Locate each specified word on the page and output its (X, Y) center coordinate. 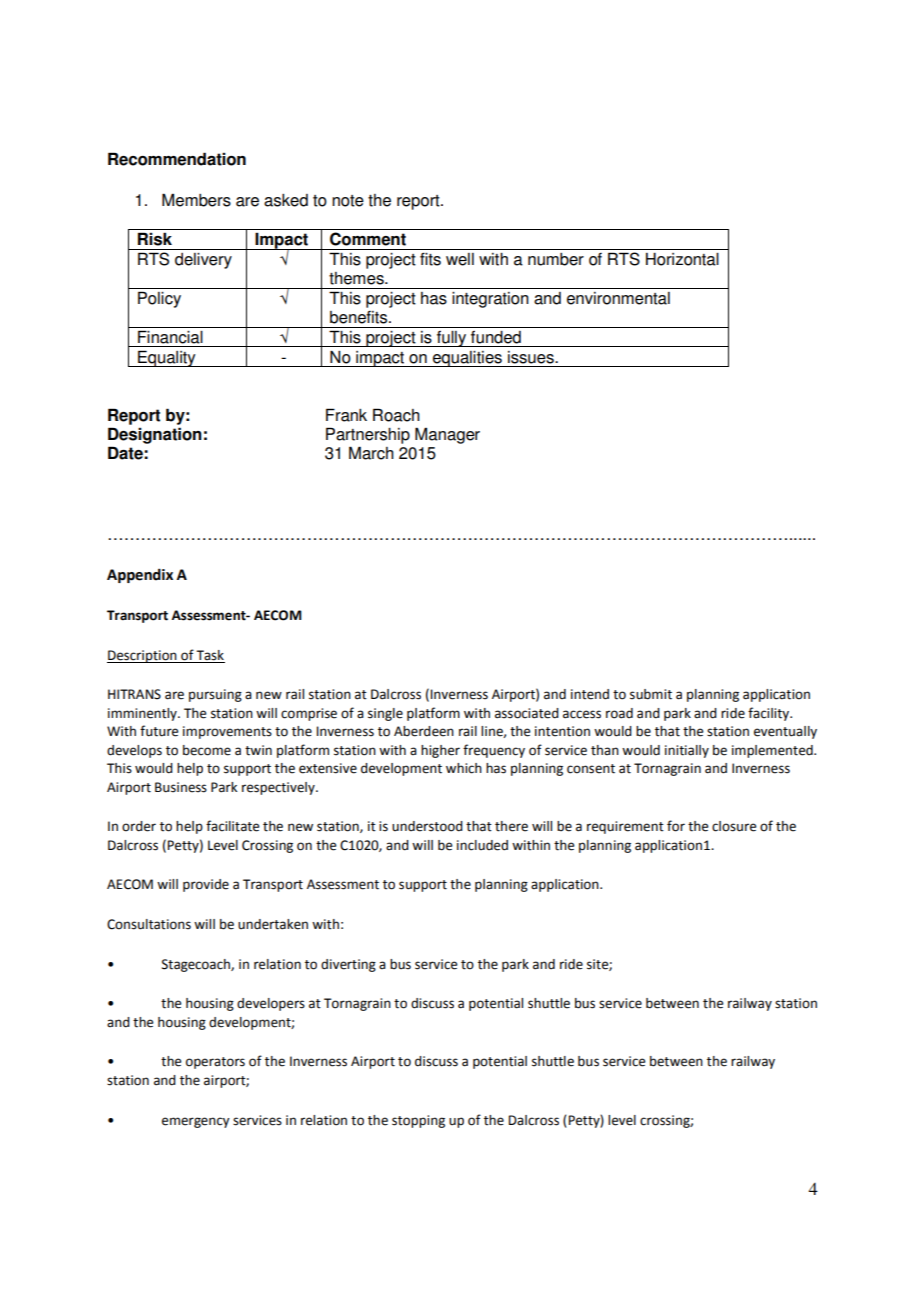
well (460, 259)
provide (206, 885)
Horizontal (682, 259)
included (482, 845)
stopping (418, 1121)
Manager (447, 435)
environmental (618, 298)
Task (210, 655)
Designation (155, 435)
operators (215, 1063)
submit (651, 694)
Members (196, 200)
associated (527, 713)
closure (734, 826)
